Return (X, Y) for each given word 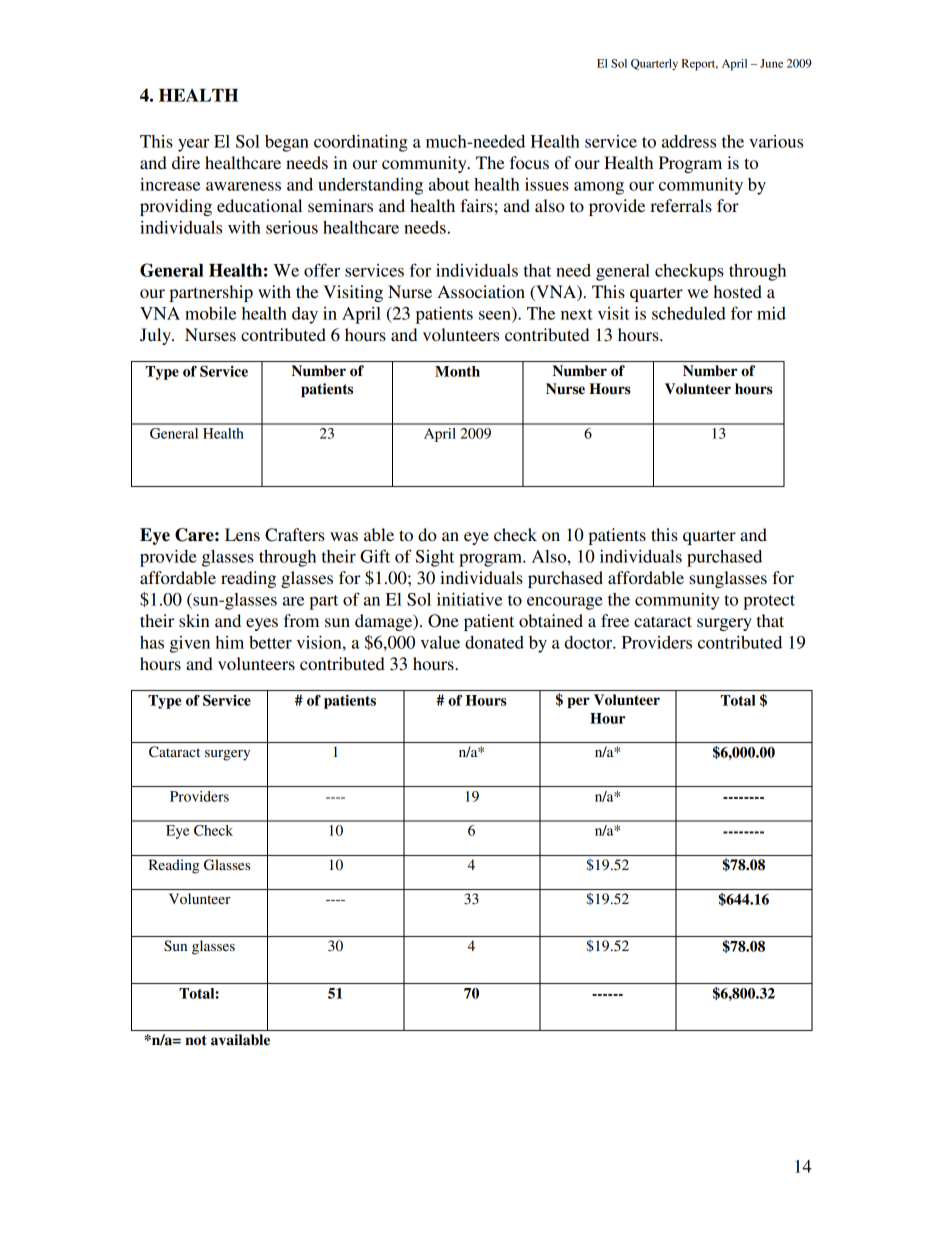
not (196, 1040)
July (156, 336)
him (230, 642)
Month (457, 371)
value (440, 642)
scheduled (689, 313)
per (579, 703)
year (193, 145)
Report (699, 65)
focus (529, 162)
